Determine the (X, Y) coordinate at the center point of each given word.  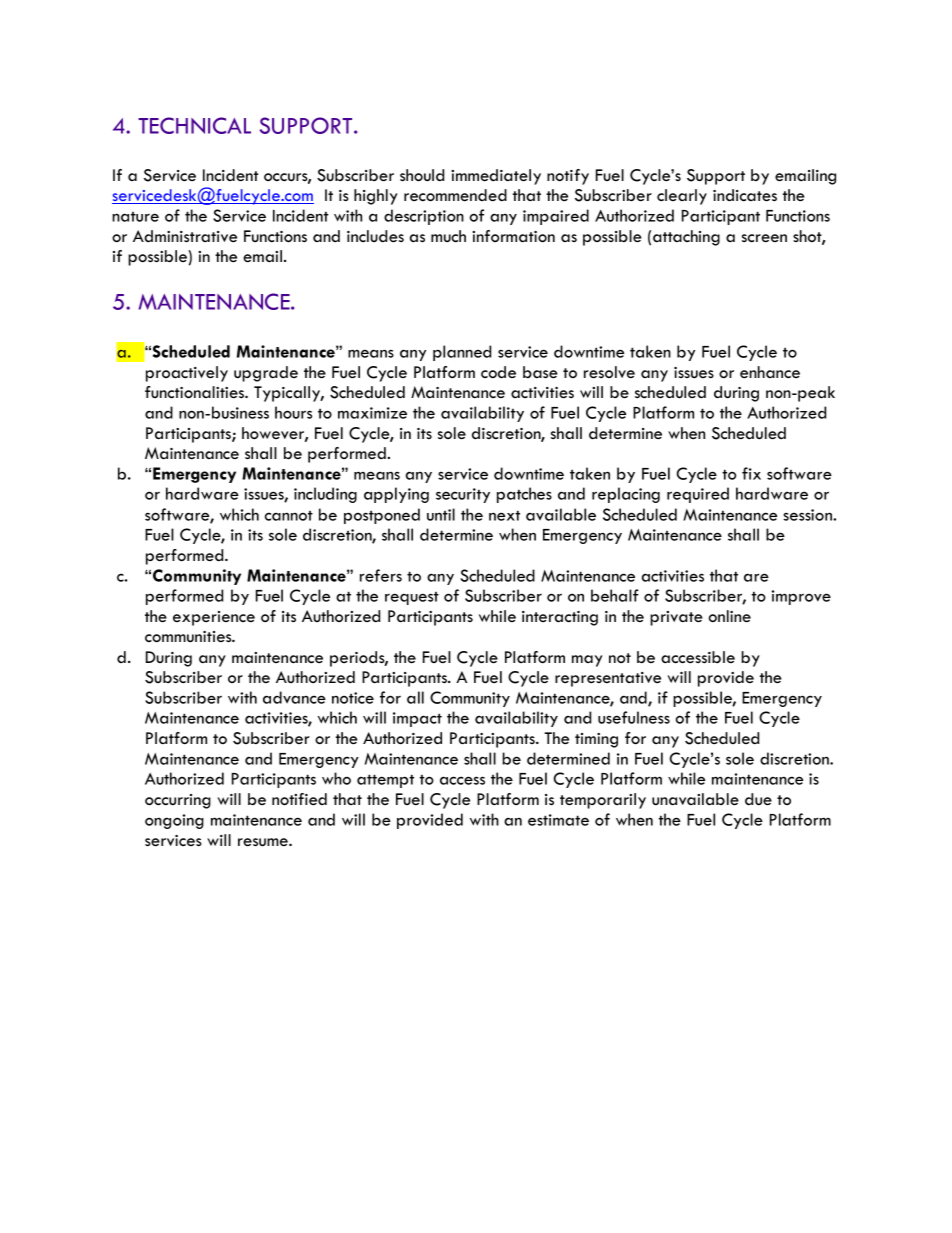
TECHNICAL (194, 125)
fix (751, 473)
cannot (289, 516)
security (463, 495)
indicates (745, 195)
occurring (178, 801)
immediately (496, 177)
